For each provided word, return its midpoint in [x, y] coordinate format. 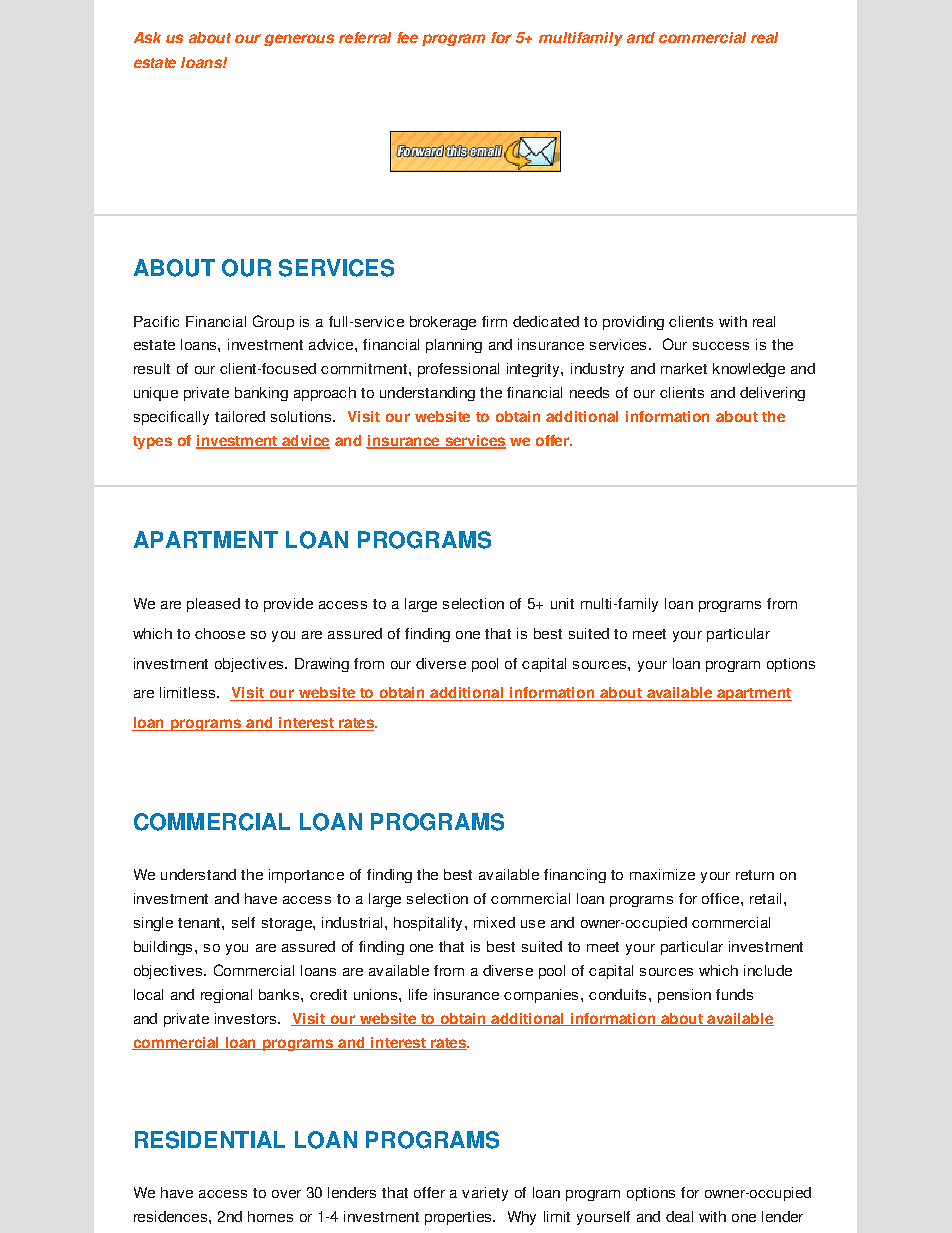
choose [220, 633]
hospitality [428, 924]
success [721, 346]
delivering [772, 394]
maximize [662, 874]
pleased [213, 605]
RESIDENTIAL [210, 1140]
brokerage [443, 323]
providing [633, 323]
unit [562, 603]
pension [684, 996]
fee [407, 37]
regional [226, 996]
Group [273, 322]
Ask [147, 37]
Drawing [322, 665]
